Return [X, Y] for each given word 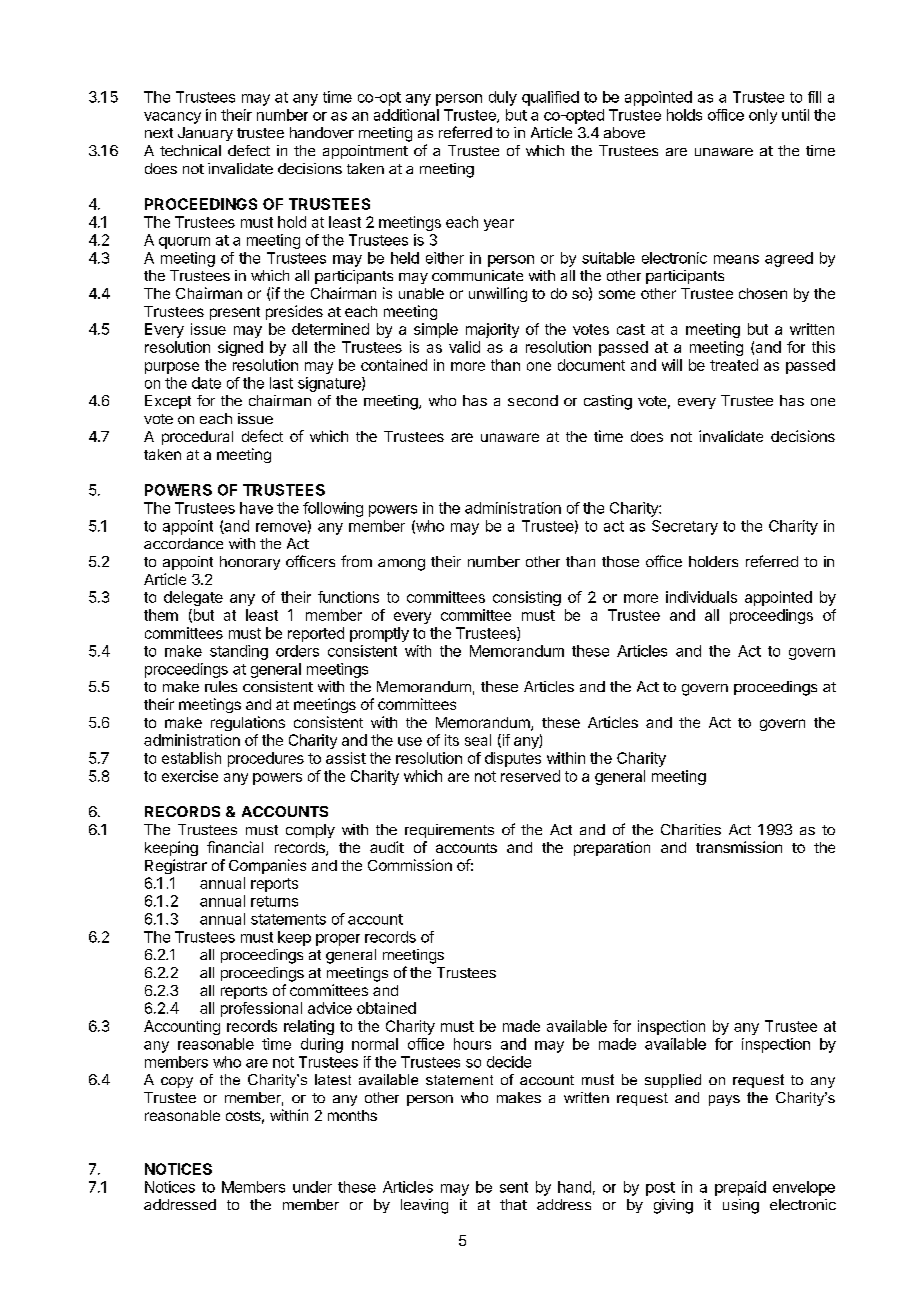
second [533, 400]
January [205, 134]
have [256, 508]
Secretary [685, 527]
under [312, 1187]
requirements [449, 831]
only [763, 116]
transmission [739, 847]
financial [235, 847]
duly [503, 98]
